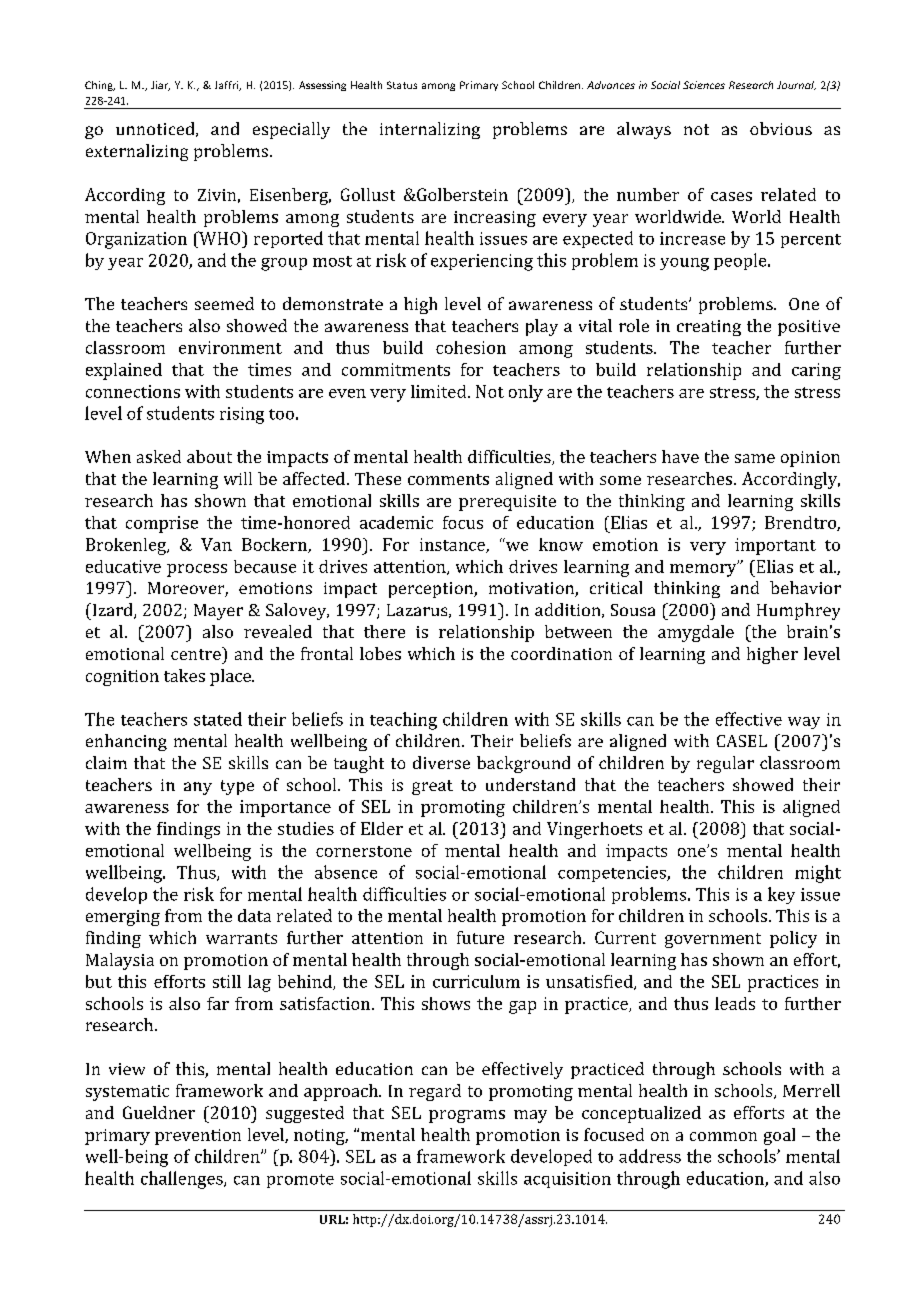  Describe the element at coordinates (291, 130) in the screenshot. I see `especially` at that location.
